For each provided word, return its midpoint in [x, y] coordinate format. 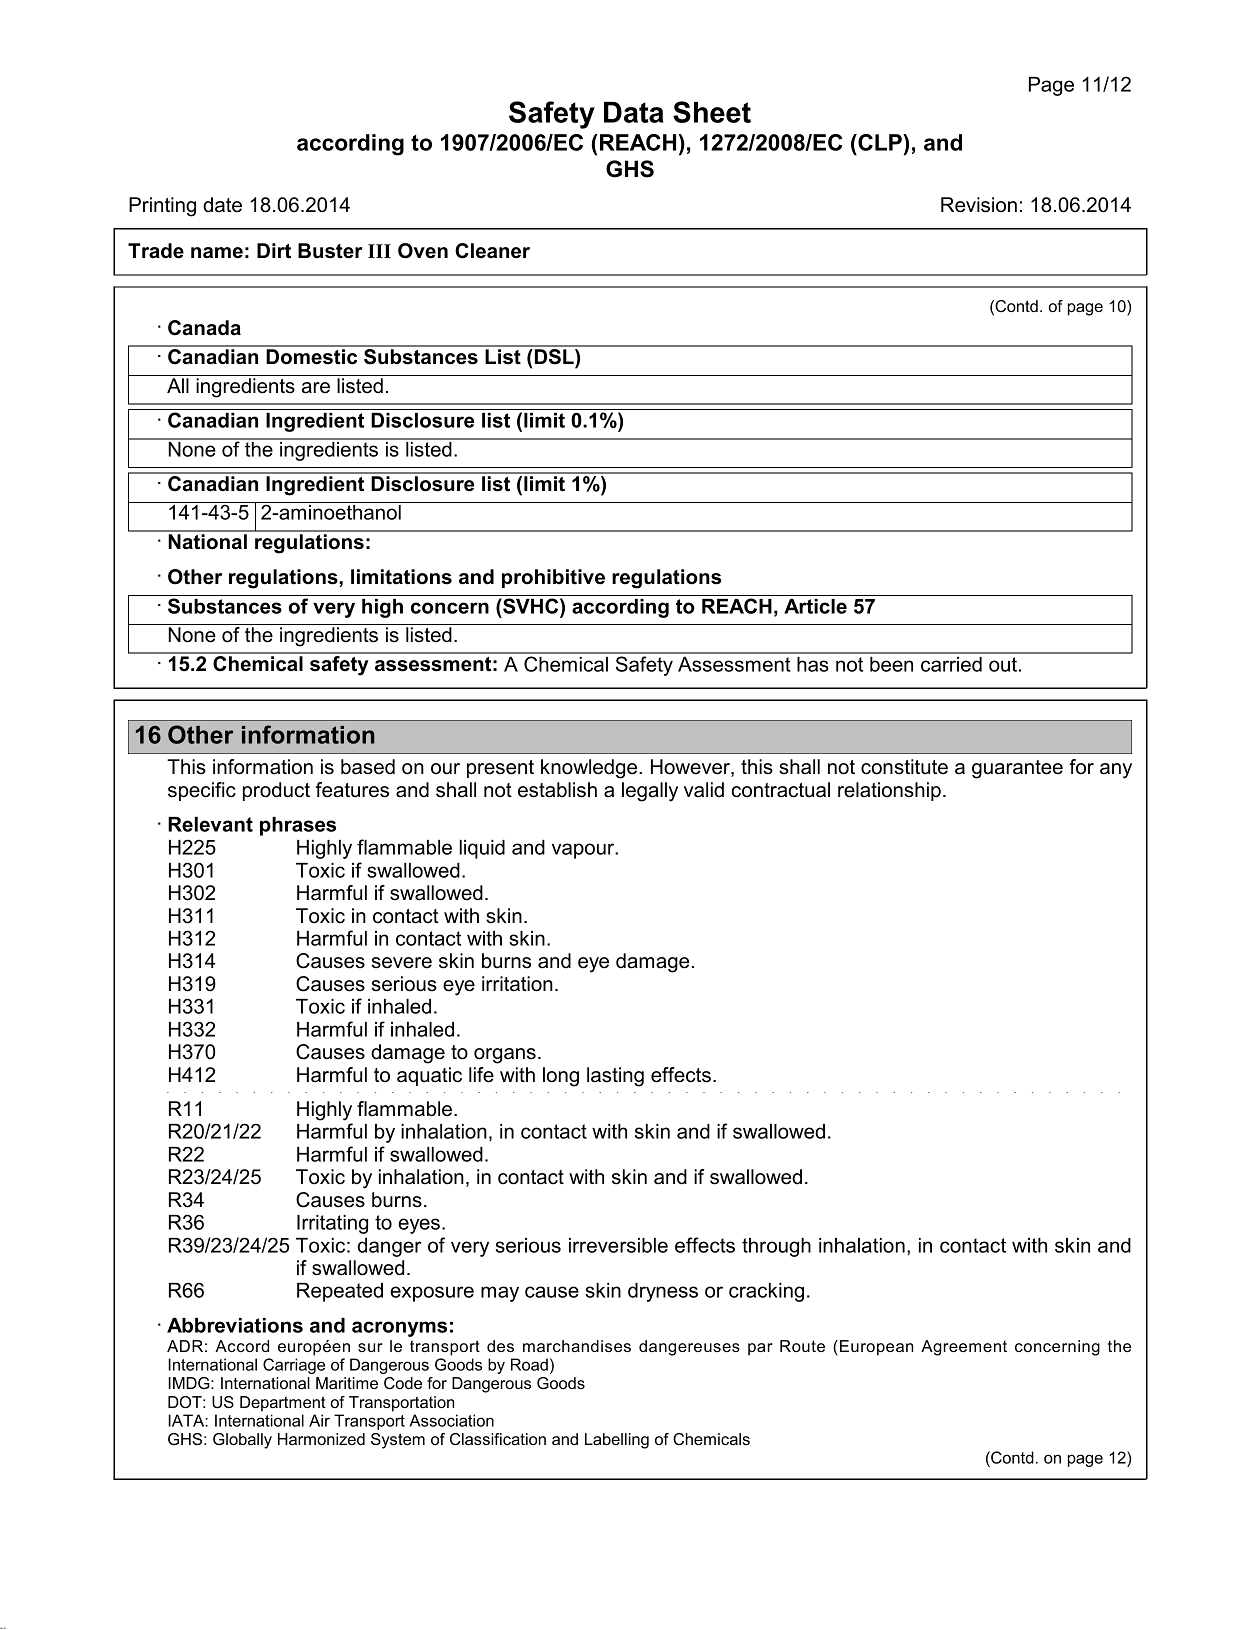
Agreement [964, 1348]
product [276, 791]
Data [634, 112]
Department [283, 1404]
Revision [979, 205]
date [222, 205]
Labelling [617, 1441]
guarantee [1017, 769]
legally [650, 792]
